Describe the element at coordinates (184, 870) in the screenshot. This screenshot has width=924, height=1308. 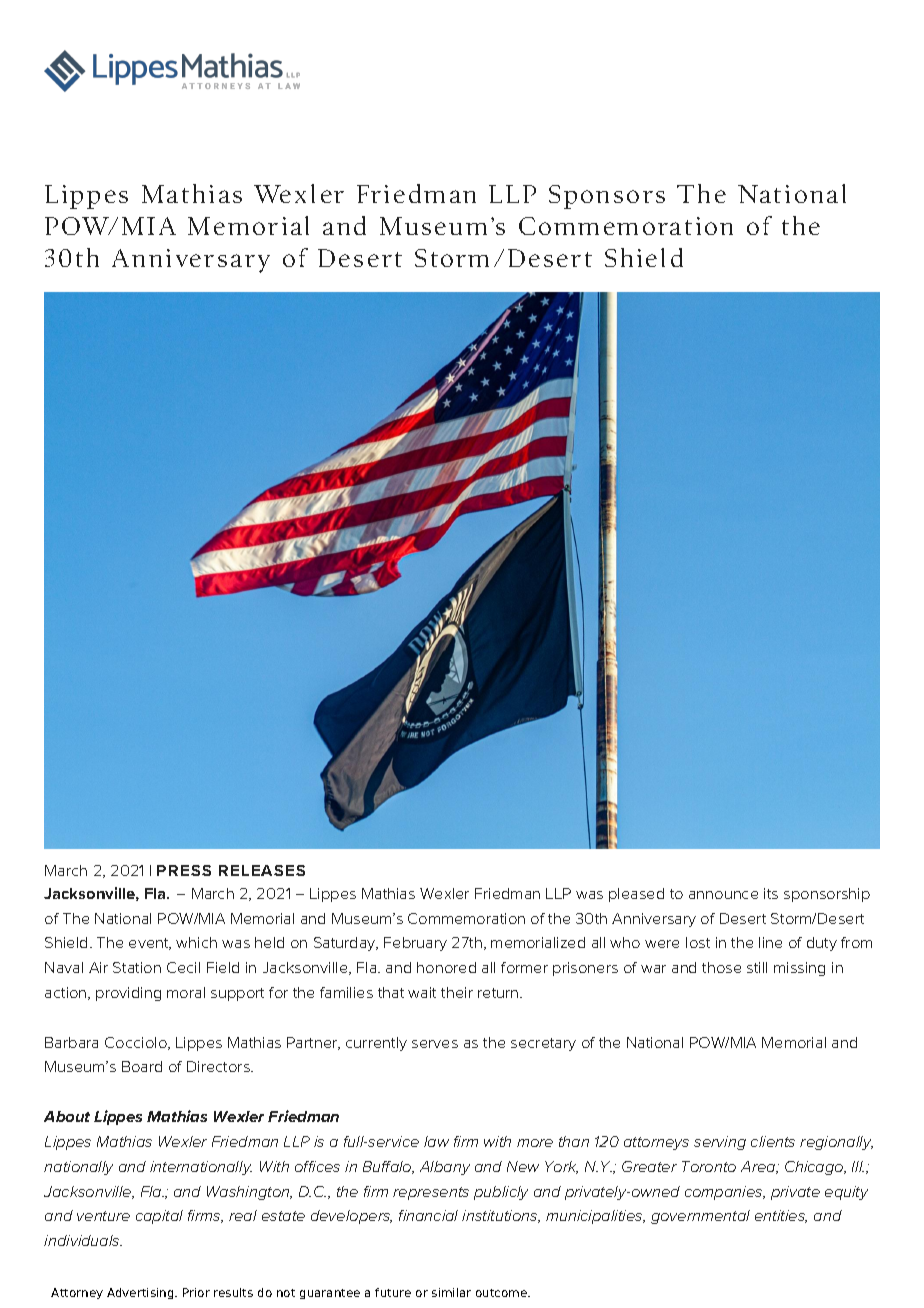
I see `PRESS` at that location.
